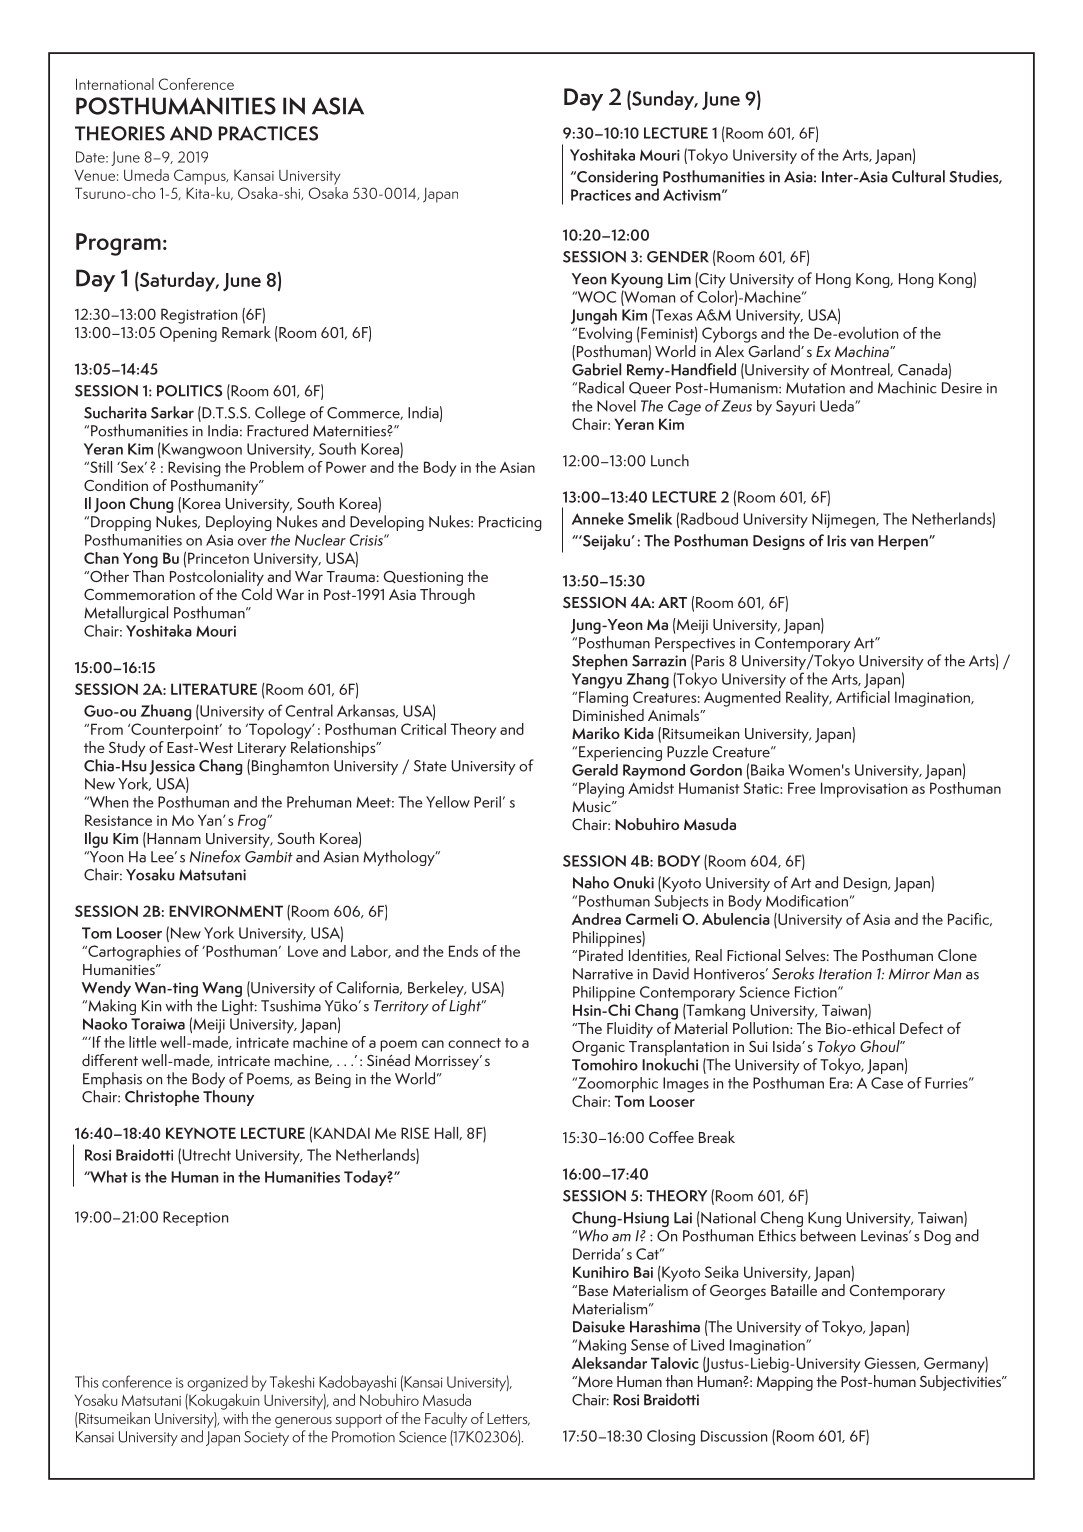 The width and height of the page is (1083, 1532). Describe the element at coordinates (487, 802) in the page. I see `Peril` at that location.
